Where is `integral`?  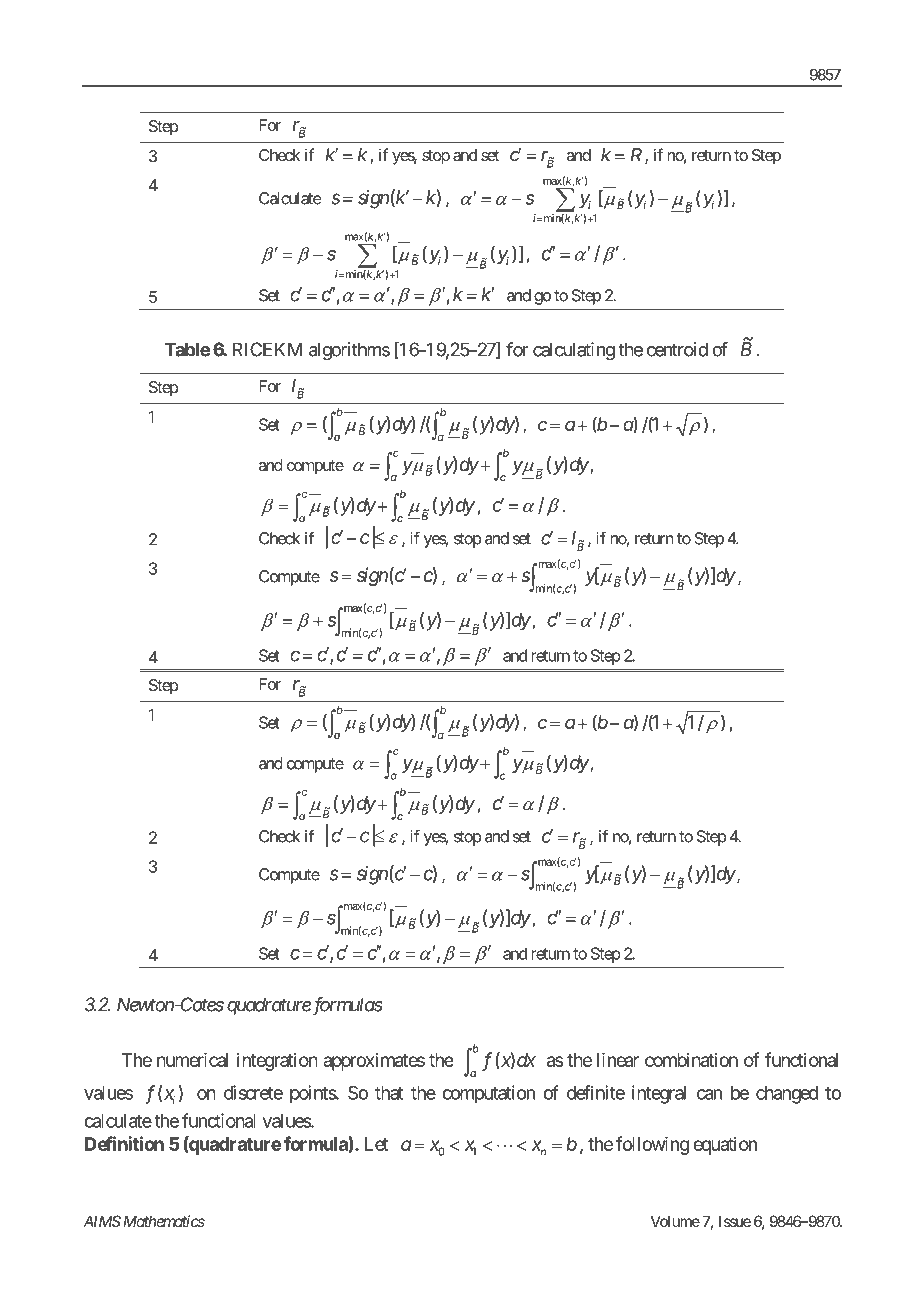 integral is located at coordinates (659, 1094).
